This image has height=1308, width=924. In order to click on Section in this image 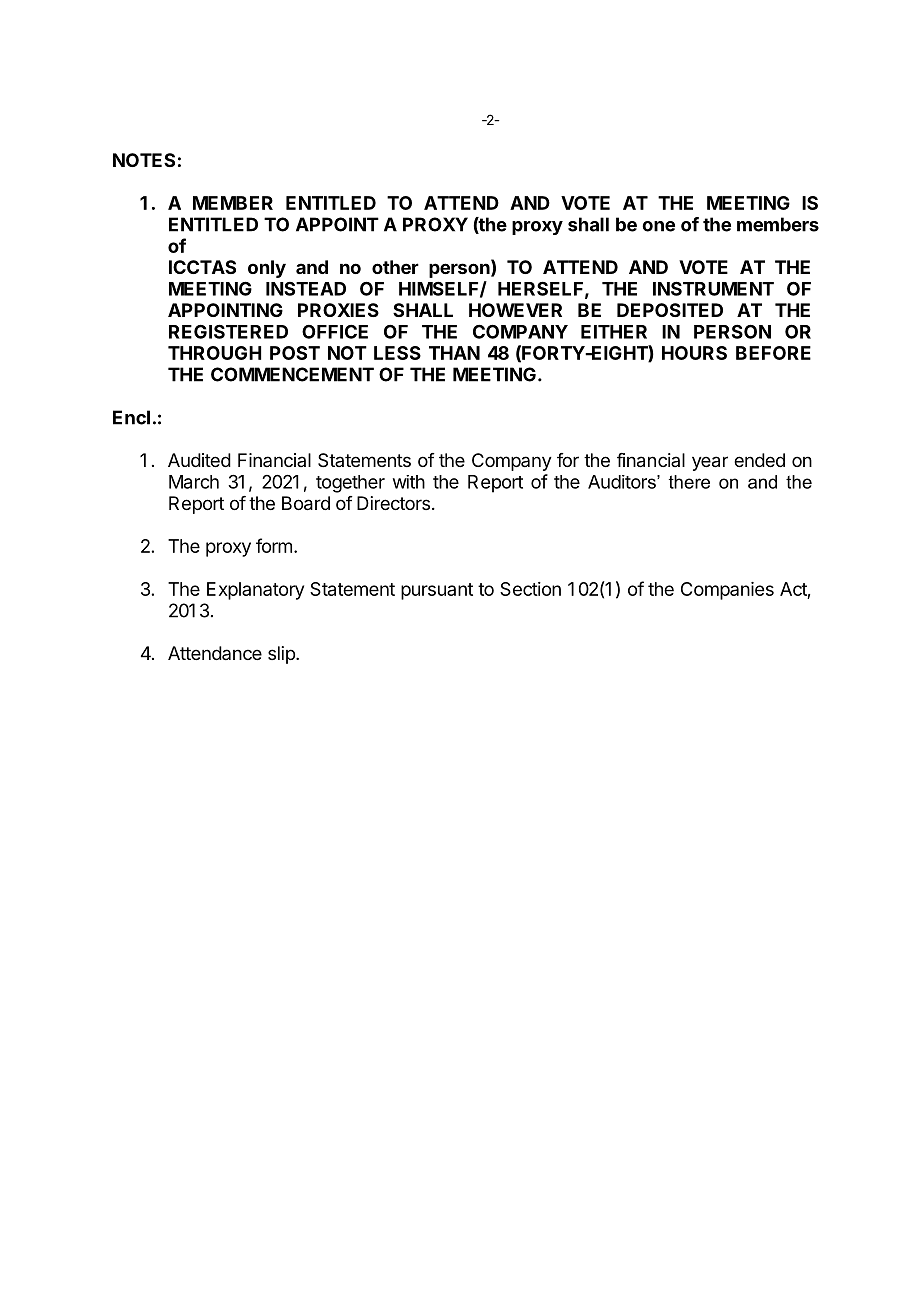, I will do `click(530, 589)`.
